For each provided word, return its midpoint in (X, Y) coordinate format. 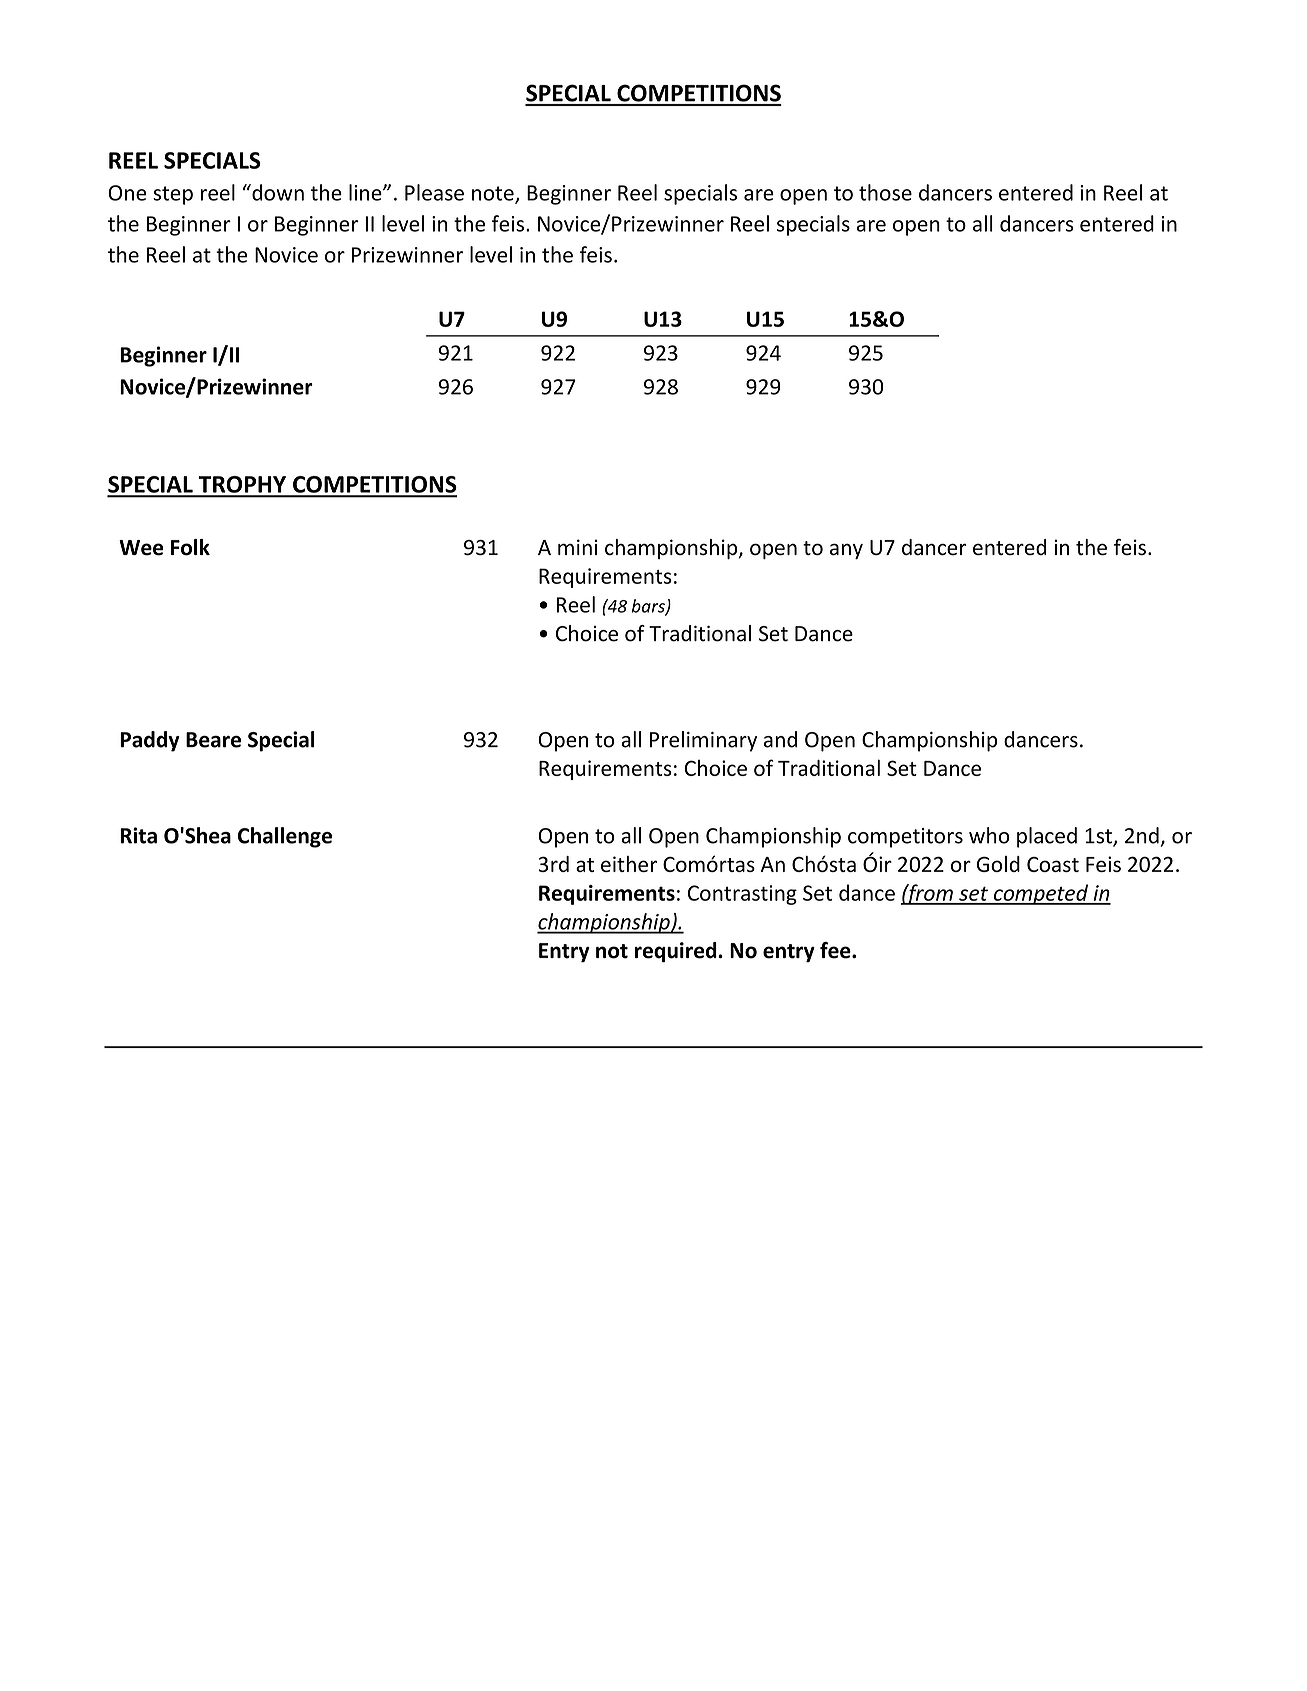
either (629, 864)
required (677, 952)
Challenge (285, 837)
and (780, 739)
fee (836, 950)
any (846, 551)
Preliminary (703, 741)
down (277, 192)
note (494, 194)
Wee (141, 548)
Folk (190, 547)
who (989, 835)
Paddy (150, 741)
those (885, 192)
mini (577, 547)
